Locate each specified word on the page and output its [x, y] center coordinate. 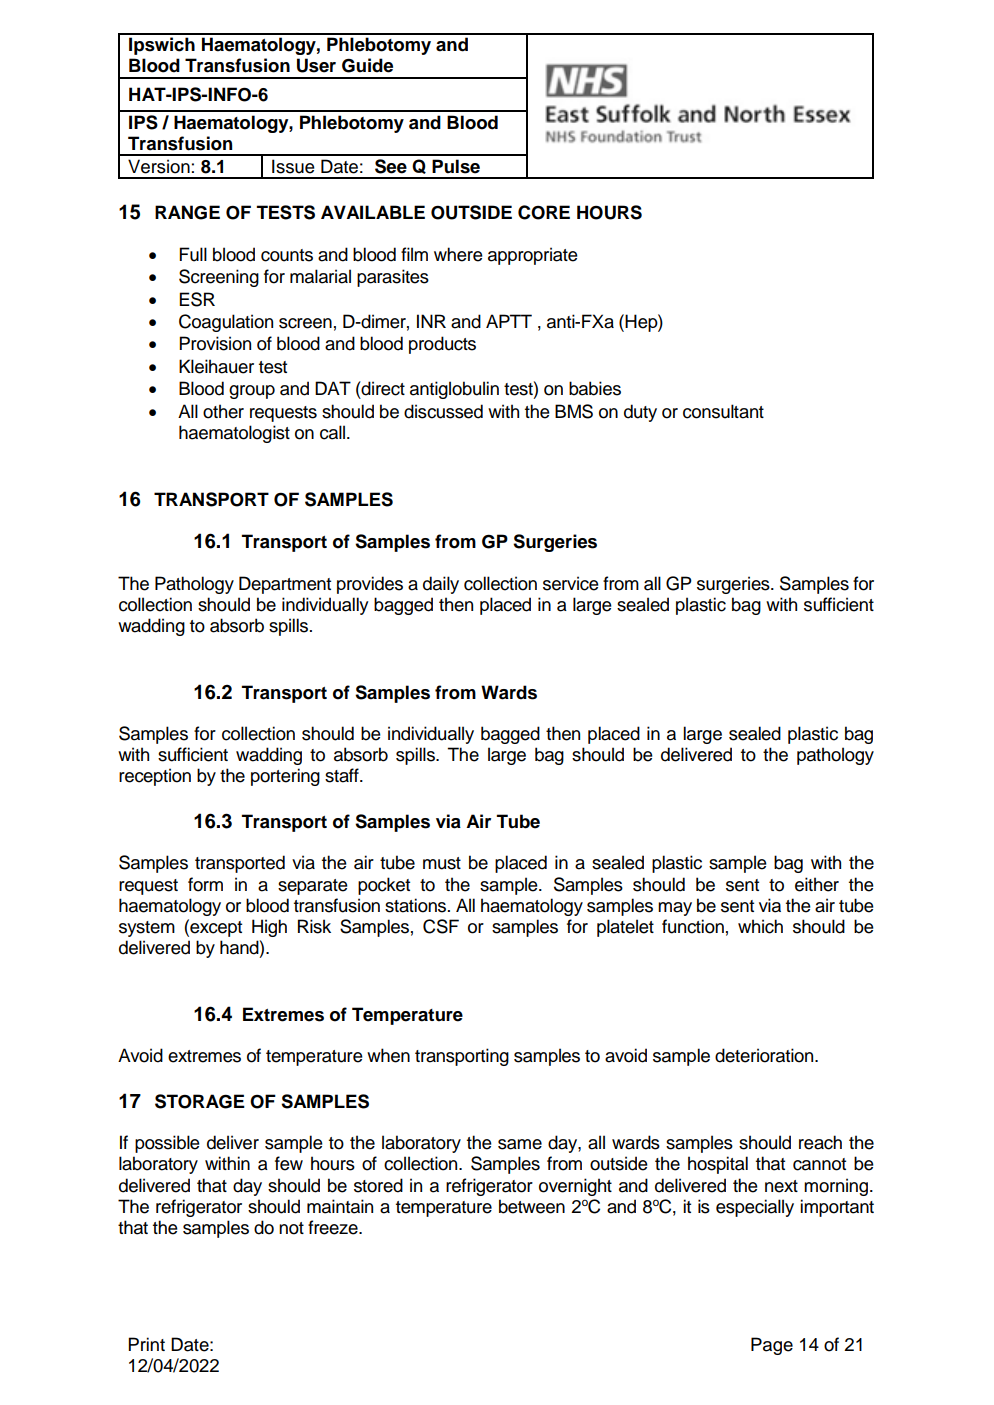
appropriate [533, 256]
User [316, 65]
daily [441, 585]
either [817, 884]
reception [155, 777]
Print [146, 1344]
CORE [544, 212]
